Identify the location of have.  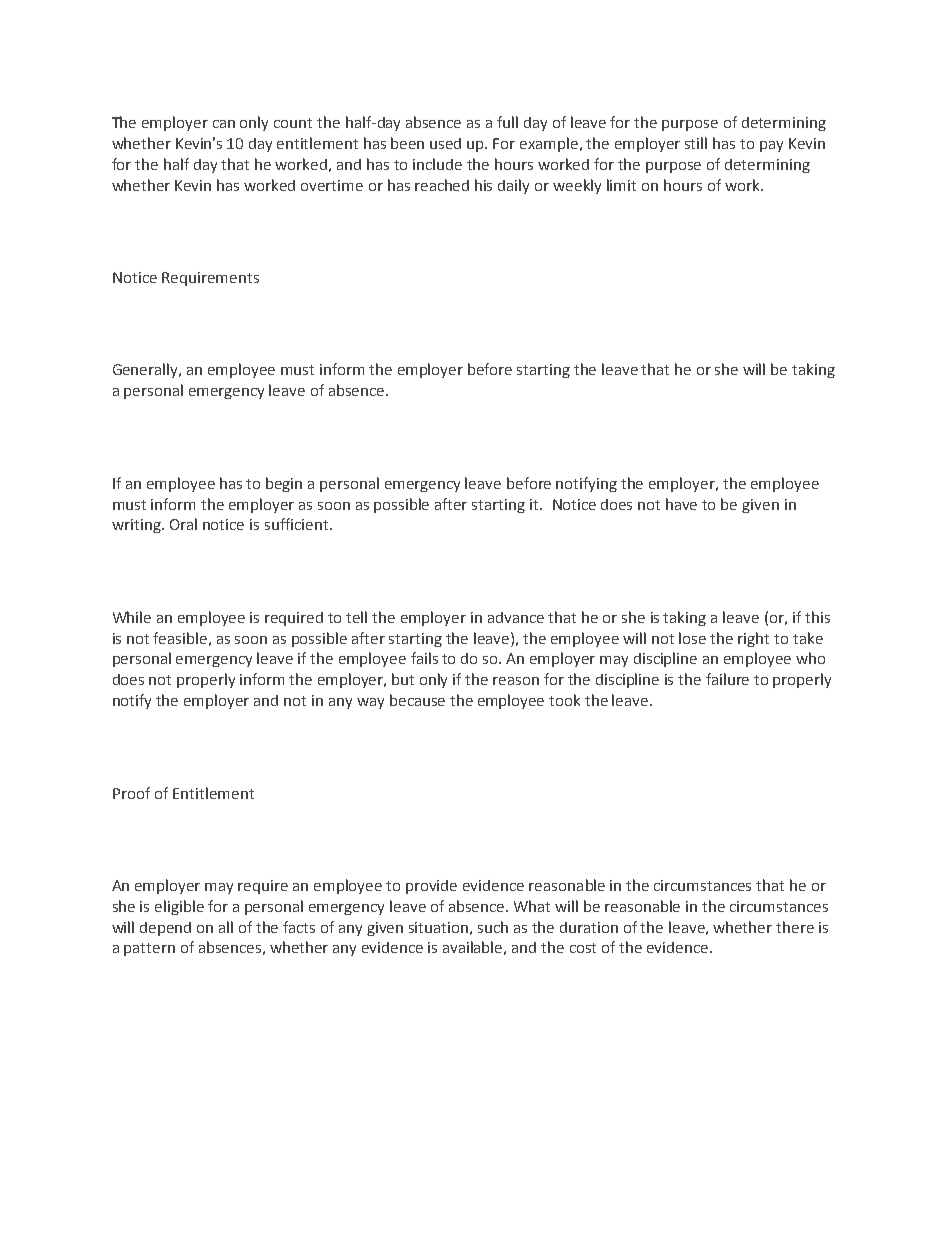
(681, 504).
